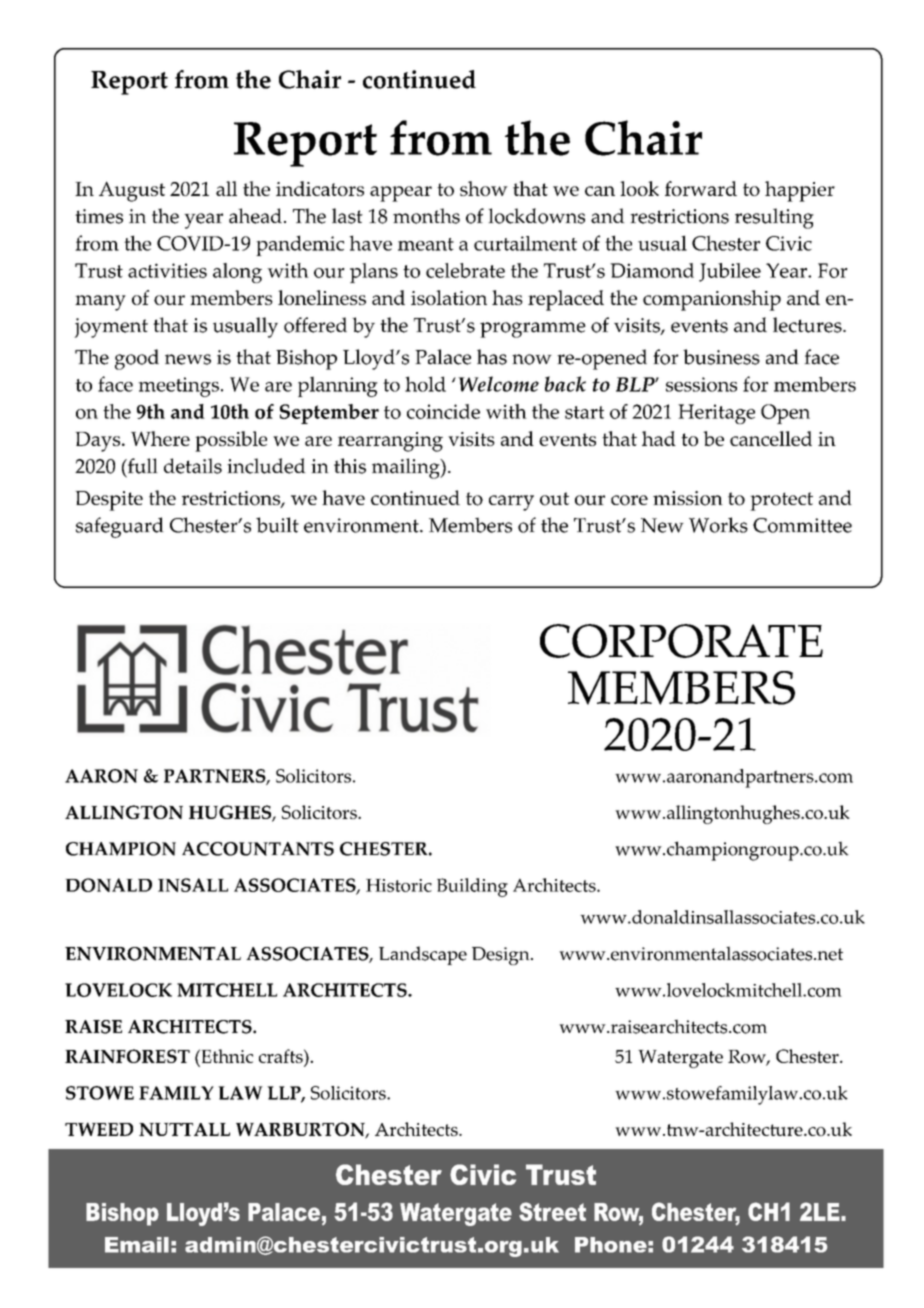 Image resolution: width=924 pixels, height=1308 pixels. I want to click on Building, so click(472, 887).
